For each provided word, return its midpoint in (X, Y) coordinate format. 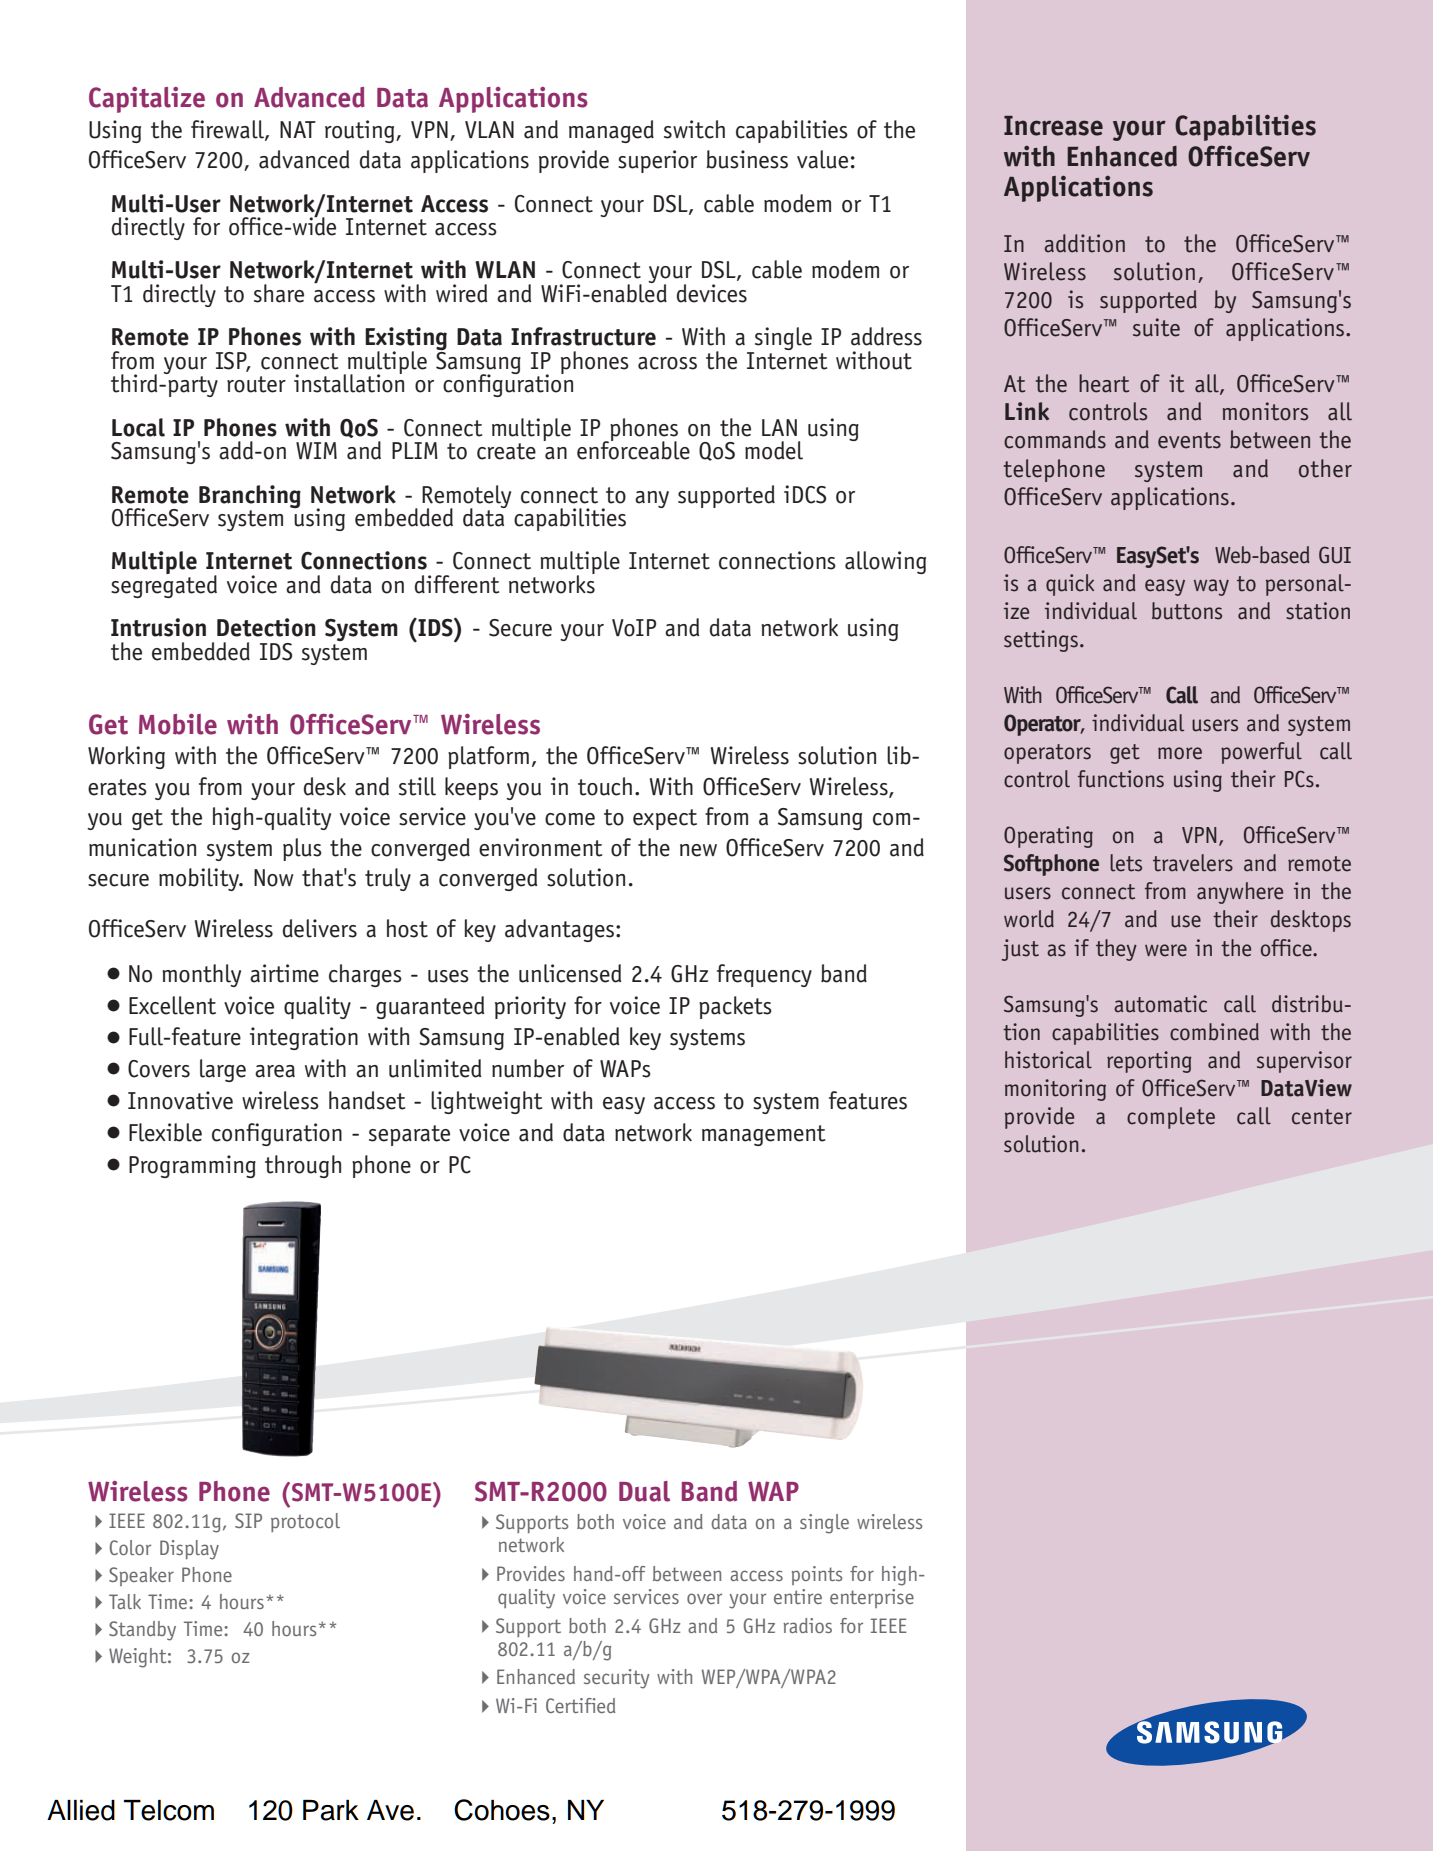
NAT (298, 129)
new (698, 850)
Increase (1053, 126)
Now (273, 878)
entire (798, 1596)
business (747, 159)
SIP (248, 1520)
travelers (1193, 863)
